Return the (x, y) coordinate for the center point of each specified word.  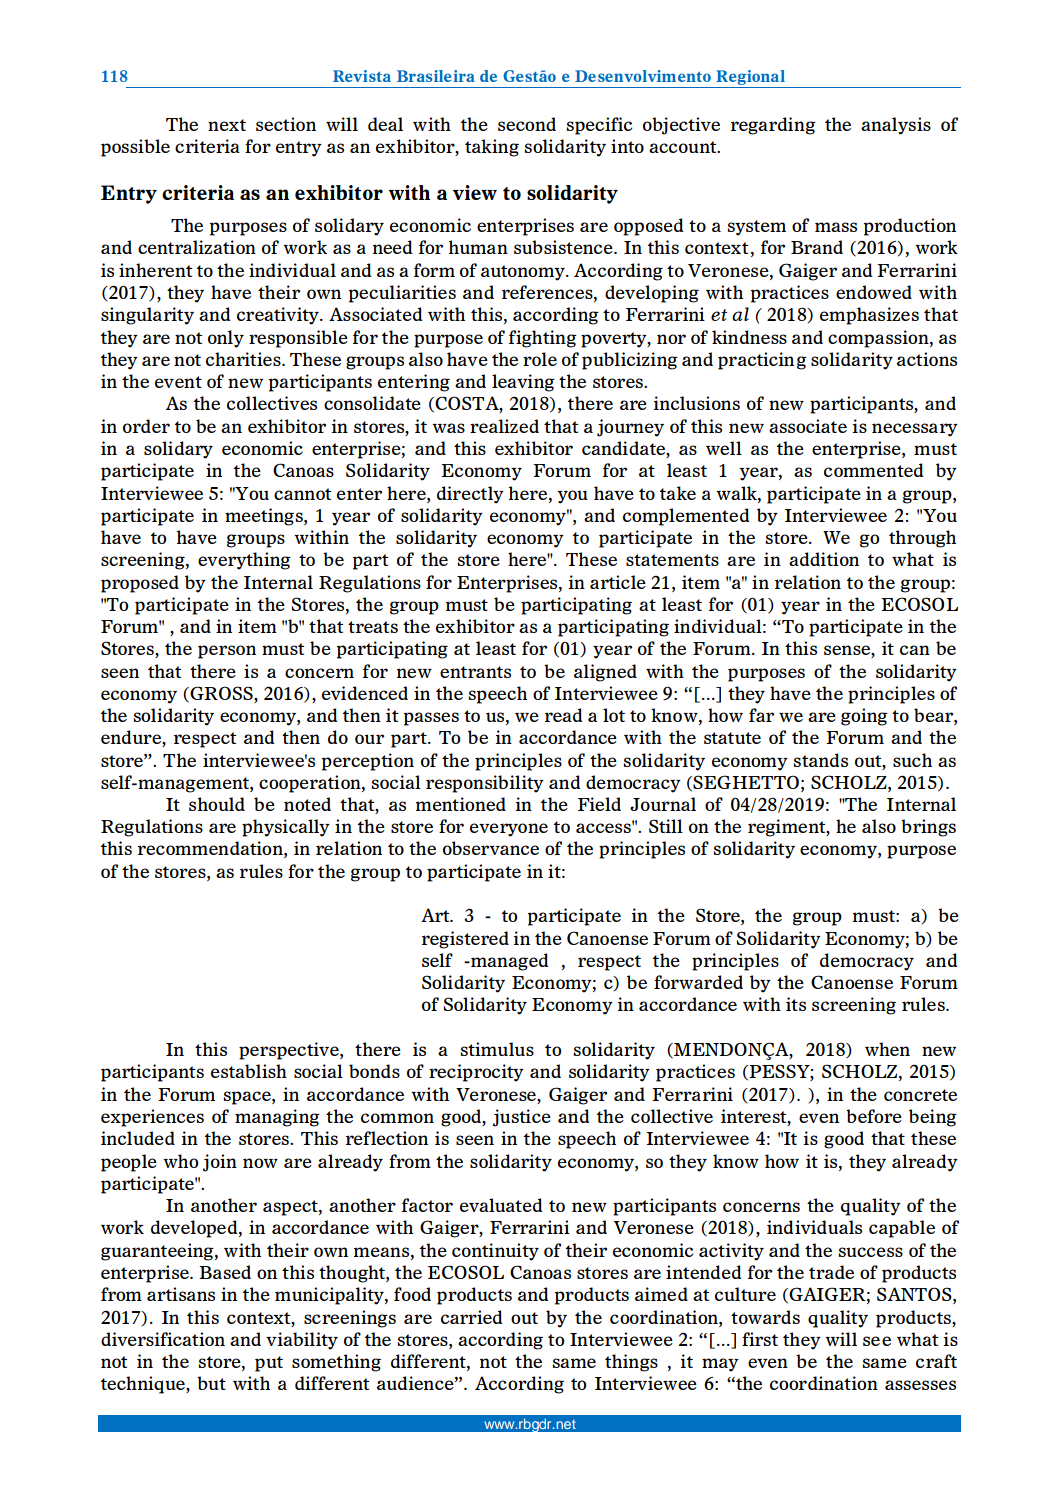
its (796, 1004)
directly (470, 495)
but (211, 1383)
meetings (265, 517)
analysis (896, 126)
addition (824, 559)
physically (286, 828)
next (227, 125)
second (527, 124)
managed (509, 962)
